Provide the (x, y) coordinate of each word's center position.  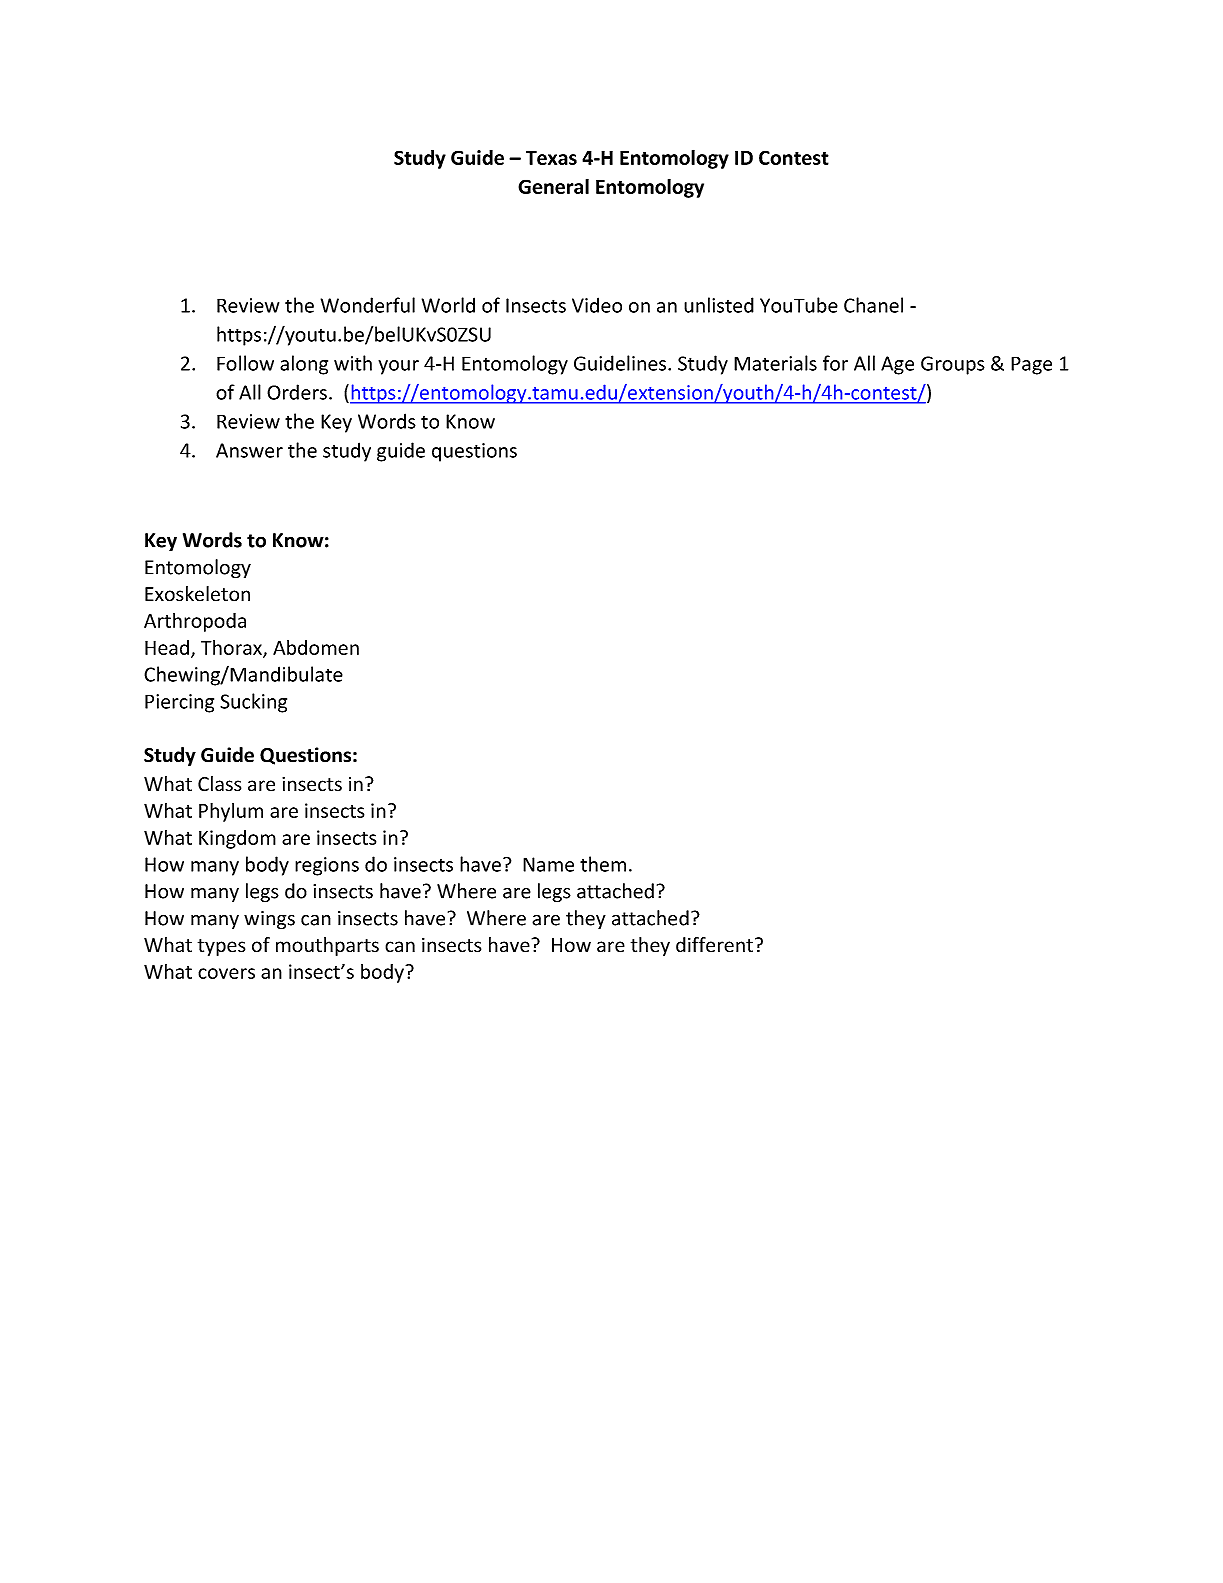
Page (1031, 365)
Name (548, 864)
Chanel (873, 305)
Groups (953, 365)
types (221, 947)
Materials (775, 363)
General (553, 186)
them (603, 864)
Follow (245, 363)
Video (597, 305)
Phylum (231, 812)
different (716, 945)
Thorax (232, 648)
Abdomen (316, 647)
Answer (249, 450)
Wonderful (368, 305)
